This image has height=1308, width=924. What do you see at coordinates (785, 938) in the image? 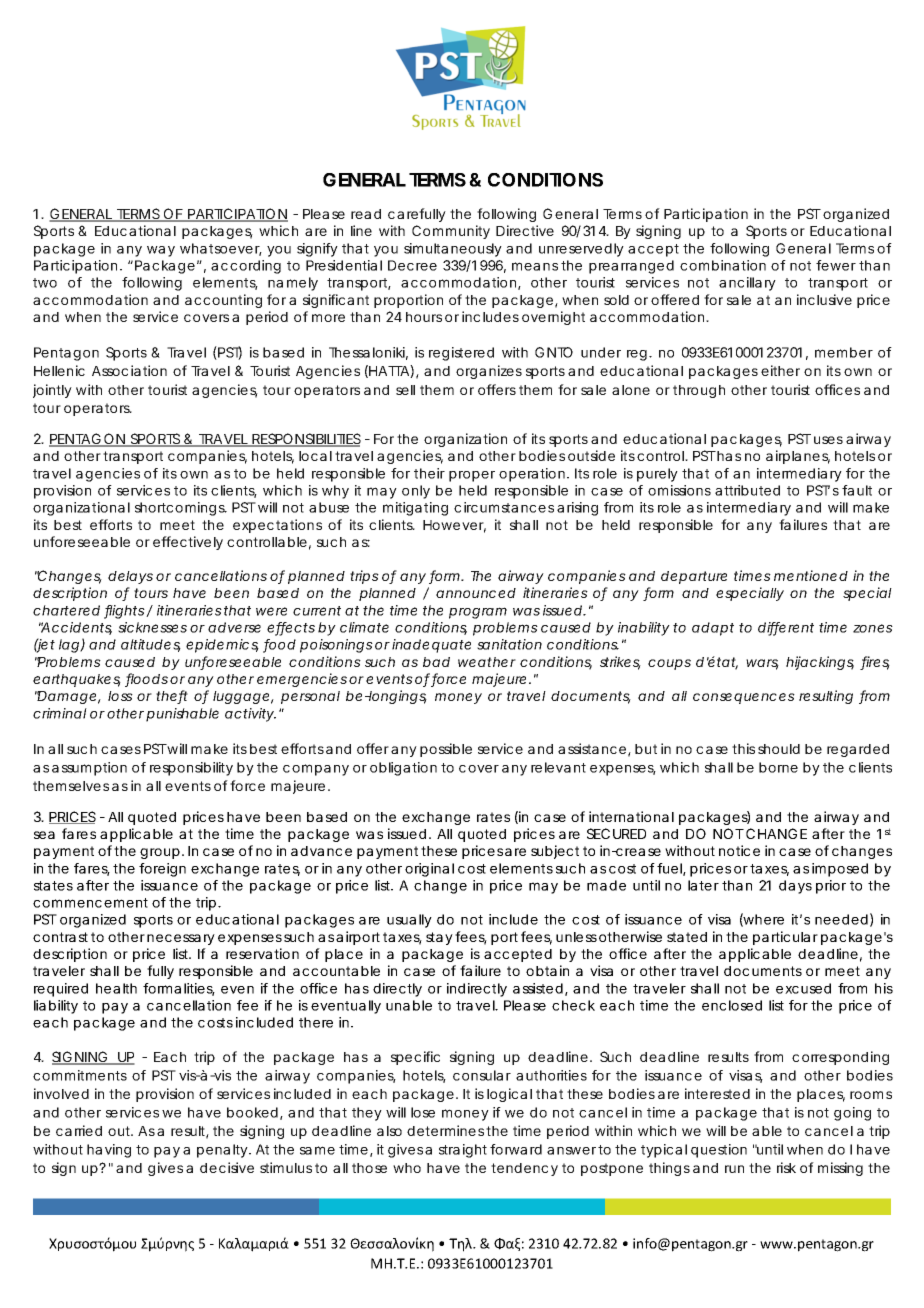
I see `particular` at bounding box center [785, 938].
